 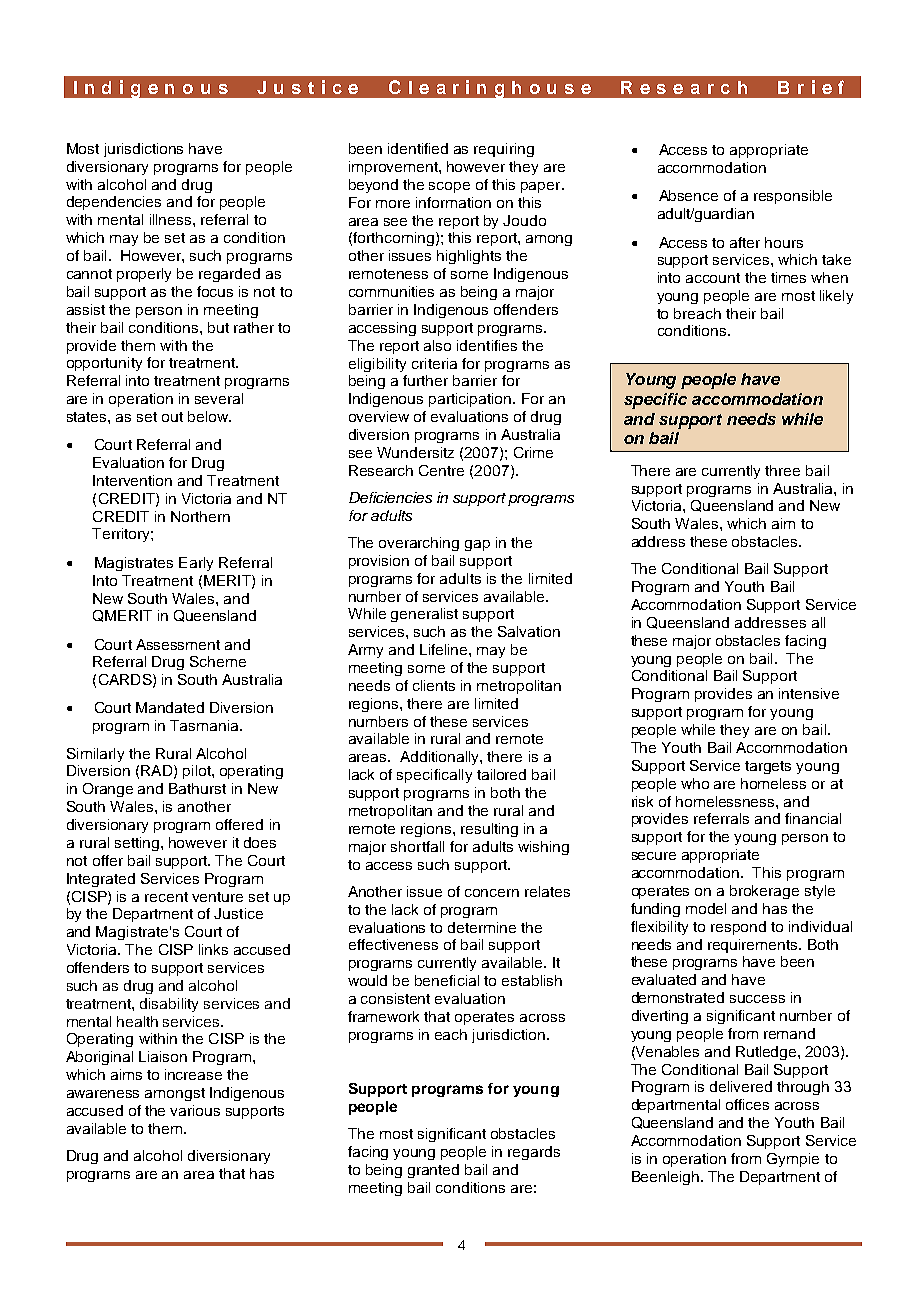 I want to click on identified, so click(x=418, y=148).
